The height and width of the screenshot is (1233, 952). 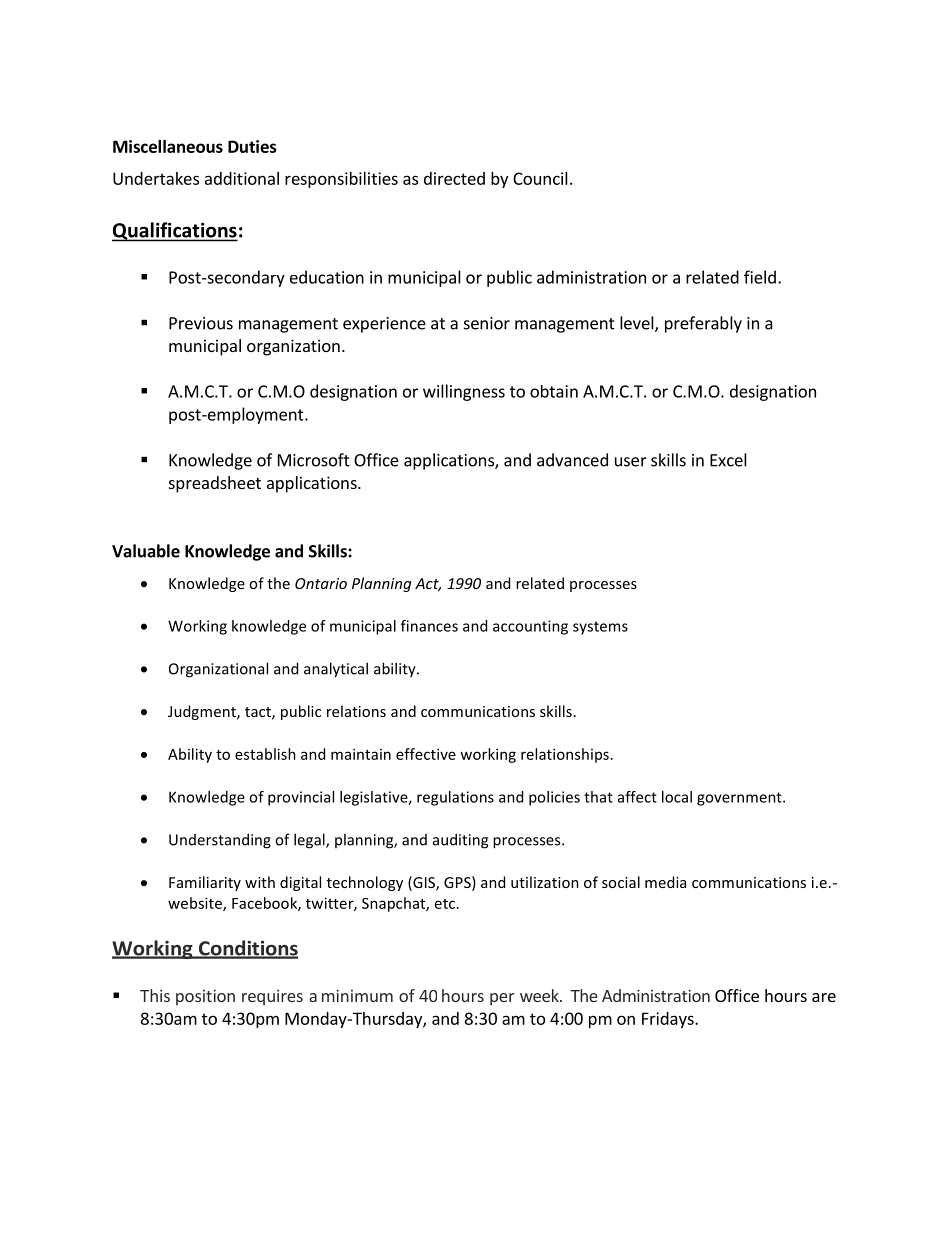 What do you see at coordinates (321, 583) in the screenshot?
I see `Ontario` at bounding box center [321, 583].
